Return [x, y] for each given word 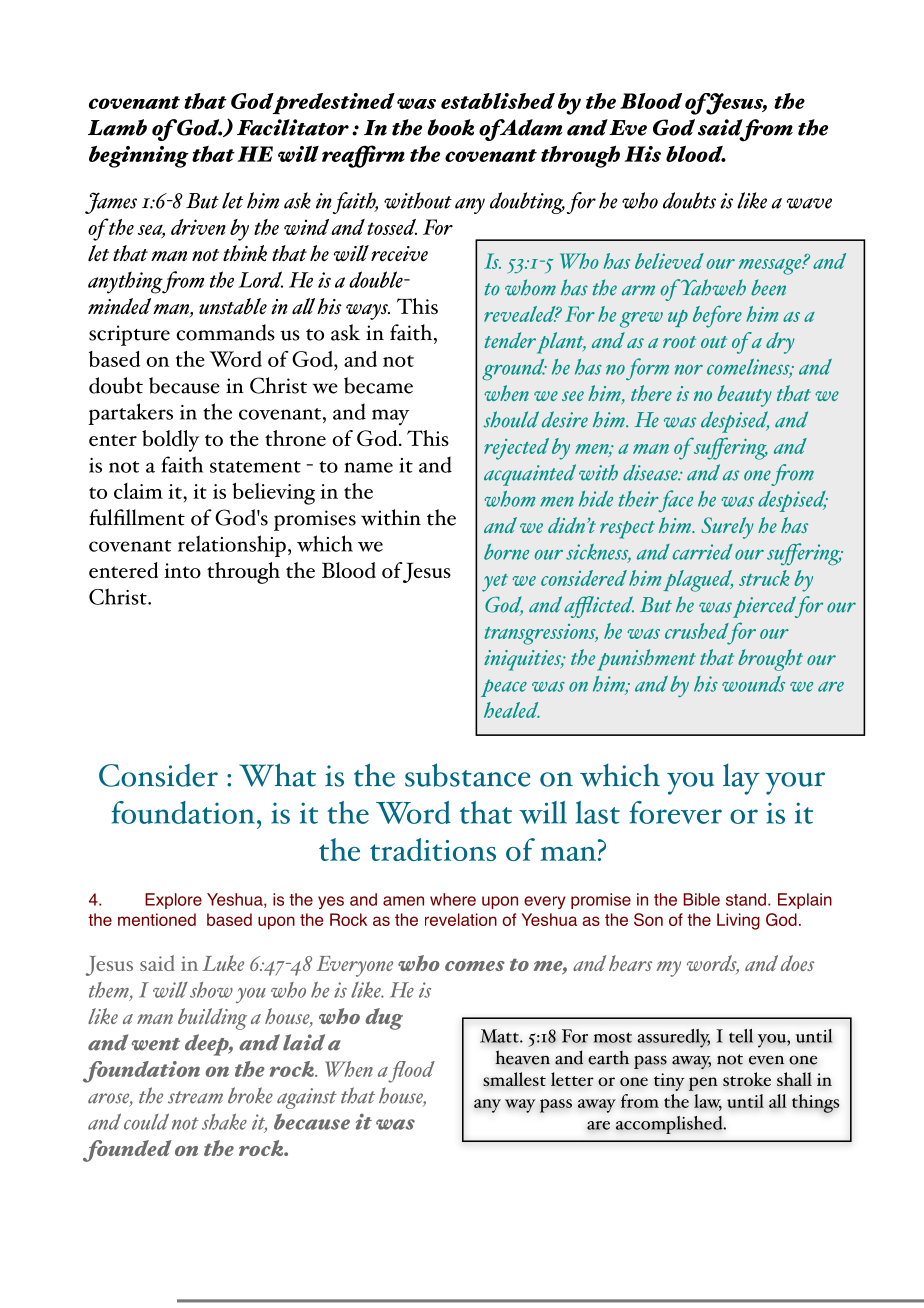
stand [746, 899]
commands [225, 332]
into [182, 570]
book [450, 127]
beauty [744, 396]
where [453, 899]
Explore [173, 901]
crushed [697, 631]
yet [495, 583]
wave [809, 203]
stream [195, 1097]
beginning [139, 157]
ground [514, 369]
